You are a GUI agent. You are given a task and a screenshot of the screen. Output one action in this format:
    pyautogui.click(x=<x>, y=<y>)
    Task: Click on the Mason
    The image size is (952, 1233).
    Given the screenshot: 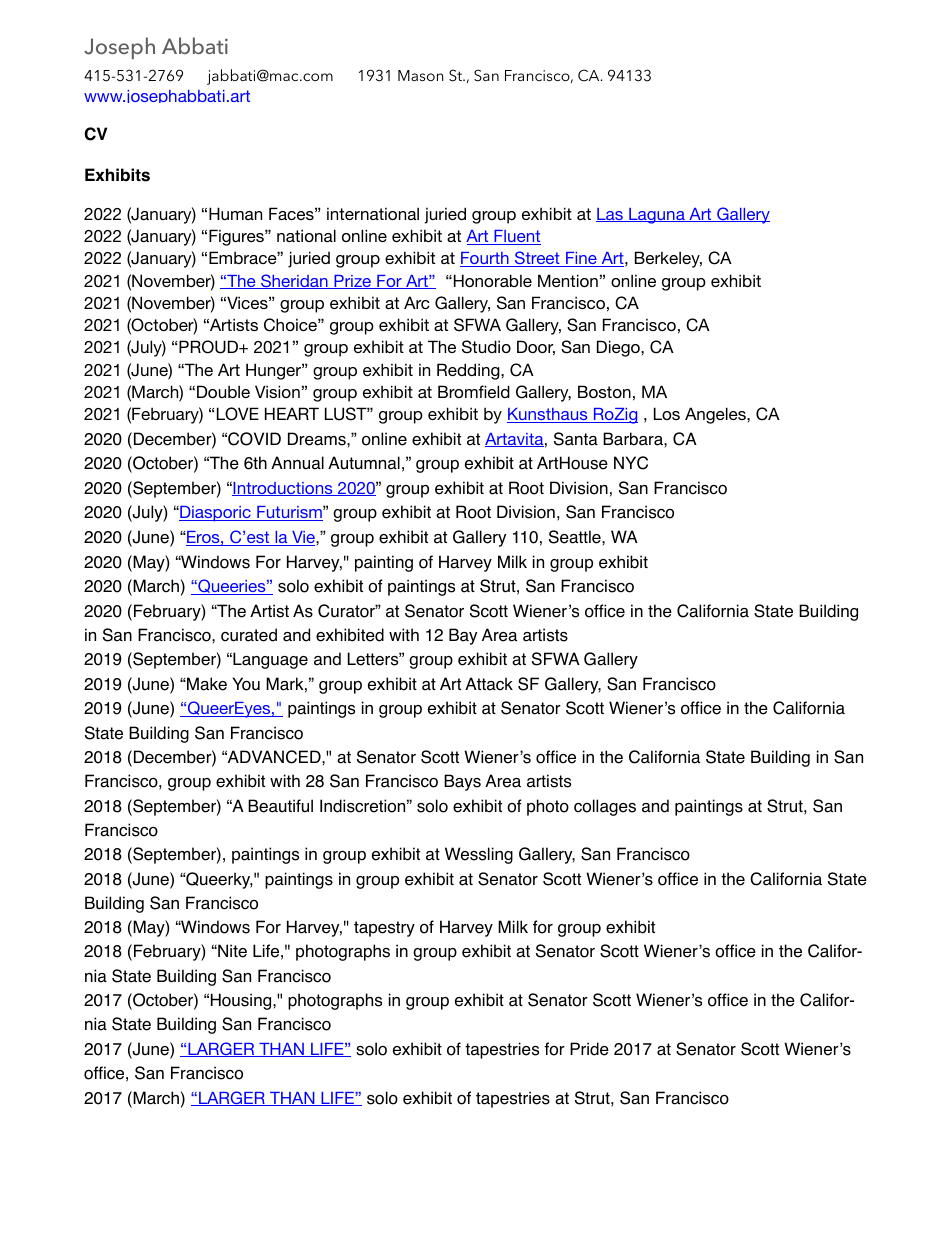 What is the action you would take?
    pyautogui.click(x=421, y=75)
